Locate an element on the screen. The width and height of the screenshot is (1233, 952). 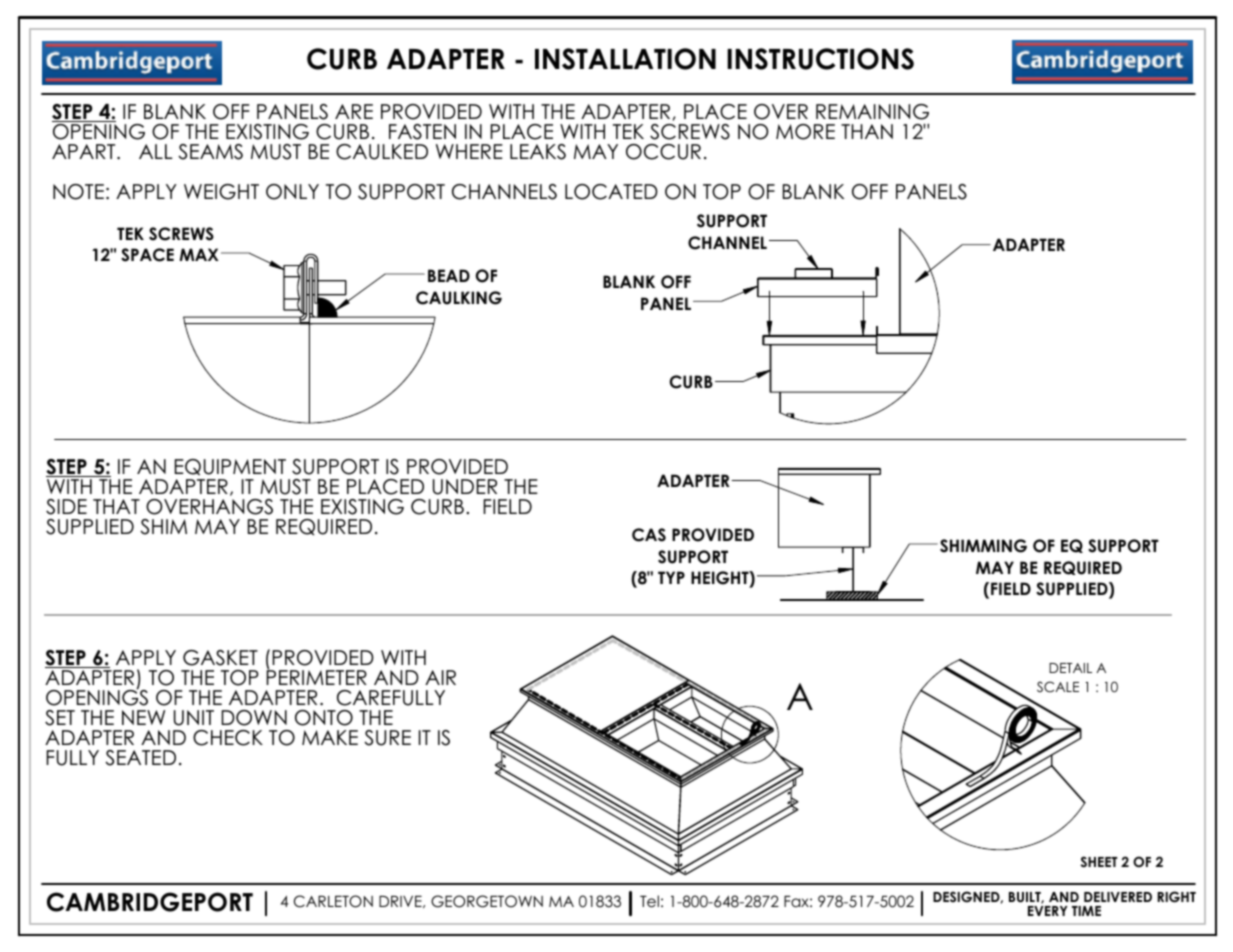
MAX is located at coordinates (199, 254).
